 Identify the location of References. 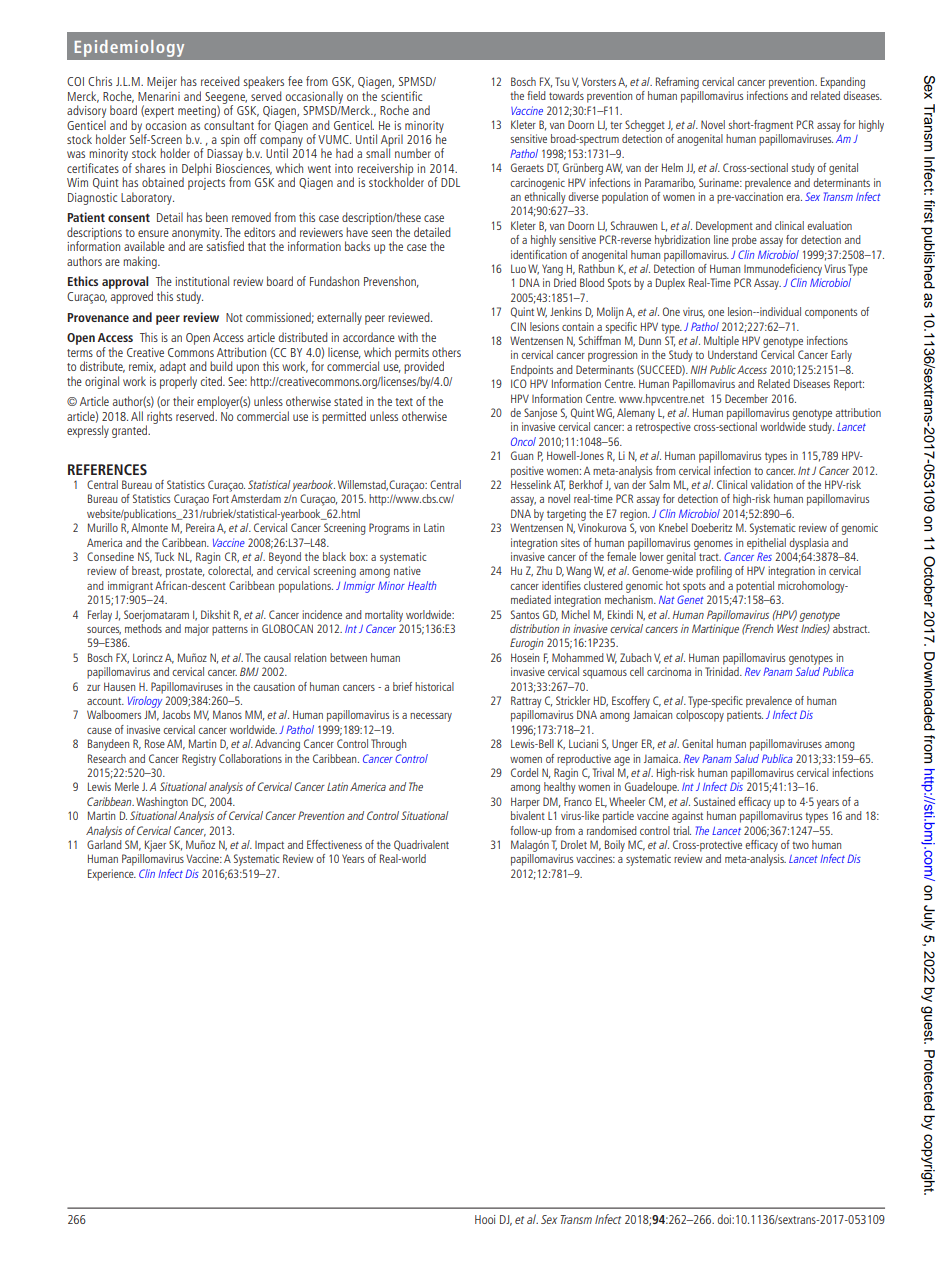
(107, 469).
